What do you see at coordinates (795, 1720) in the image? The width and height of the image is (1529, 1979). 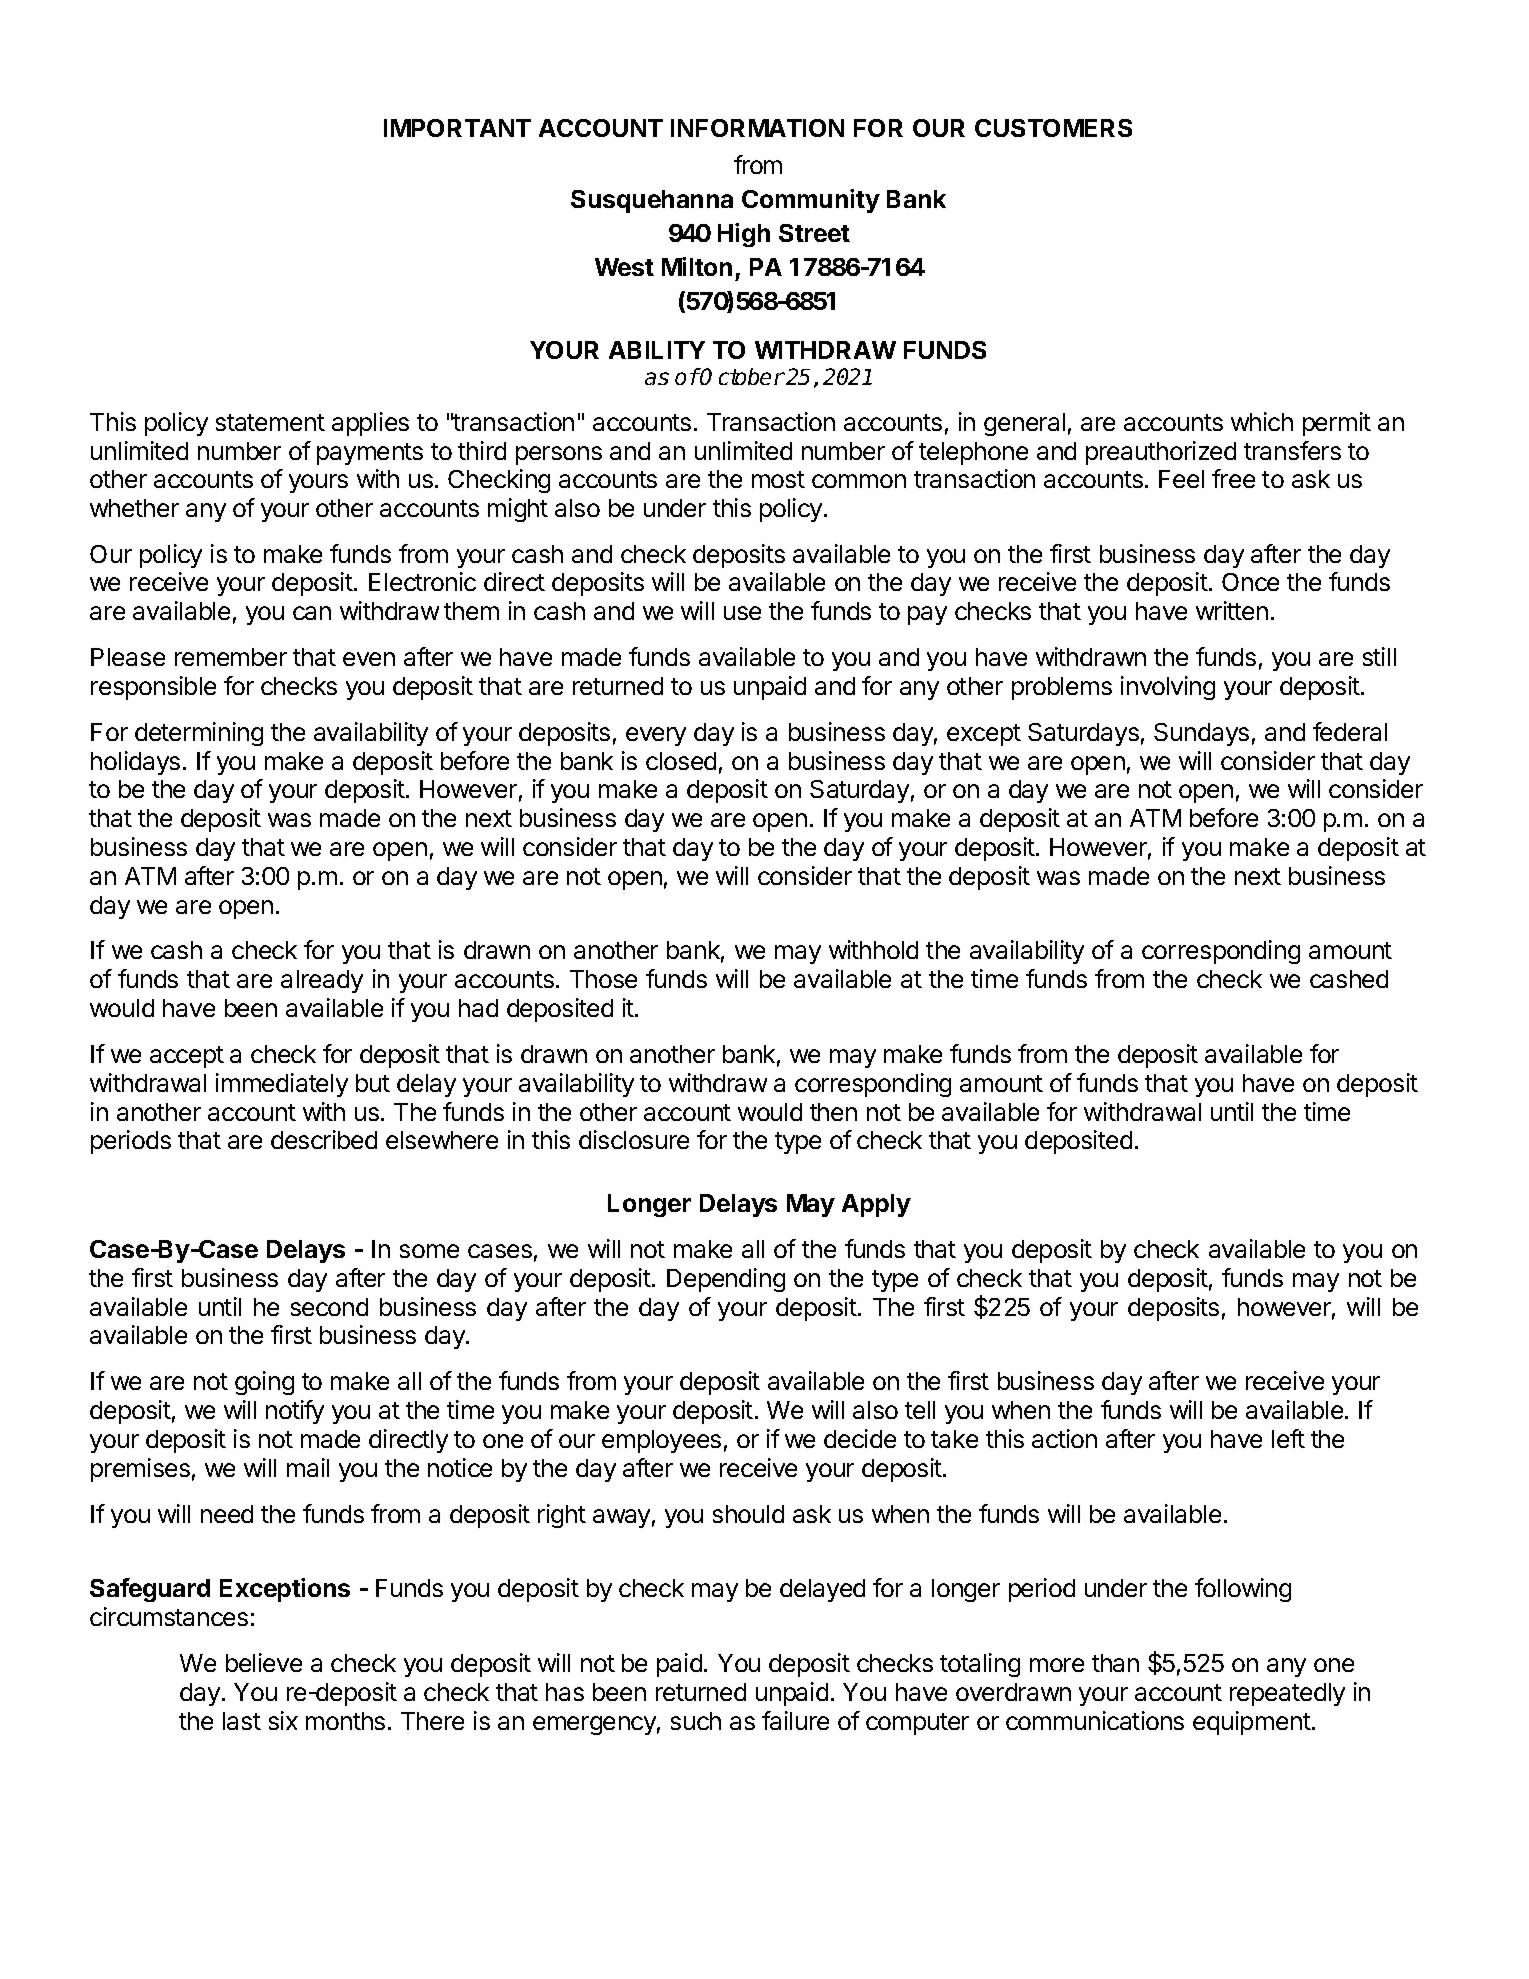 I see `failure` at bounding box center [795, 1720].
